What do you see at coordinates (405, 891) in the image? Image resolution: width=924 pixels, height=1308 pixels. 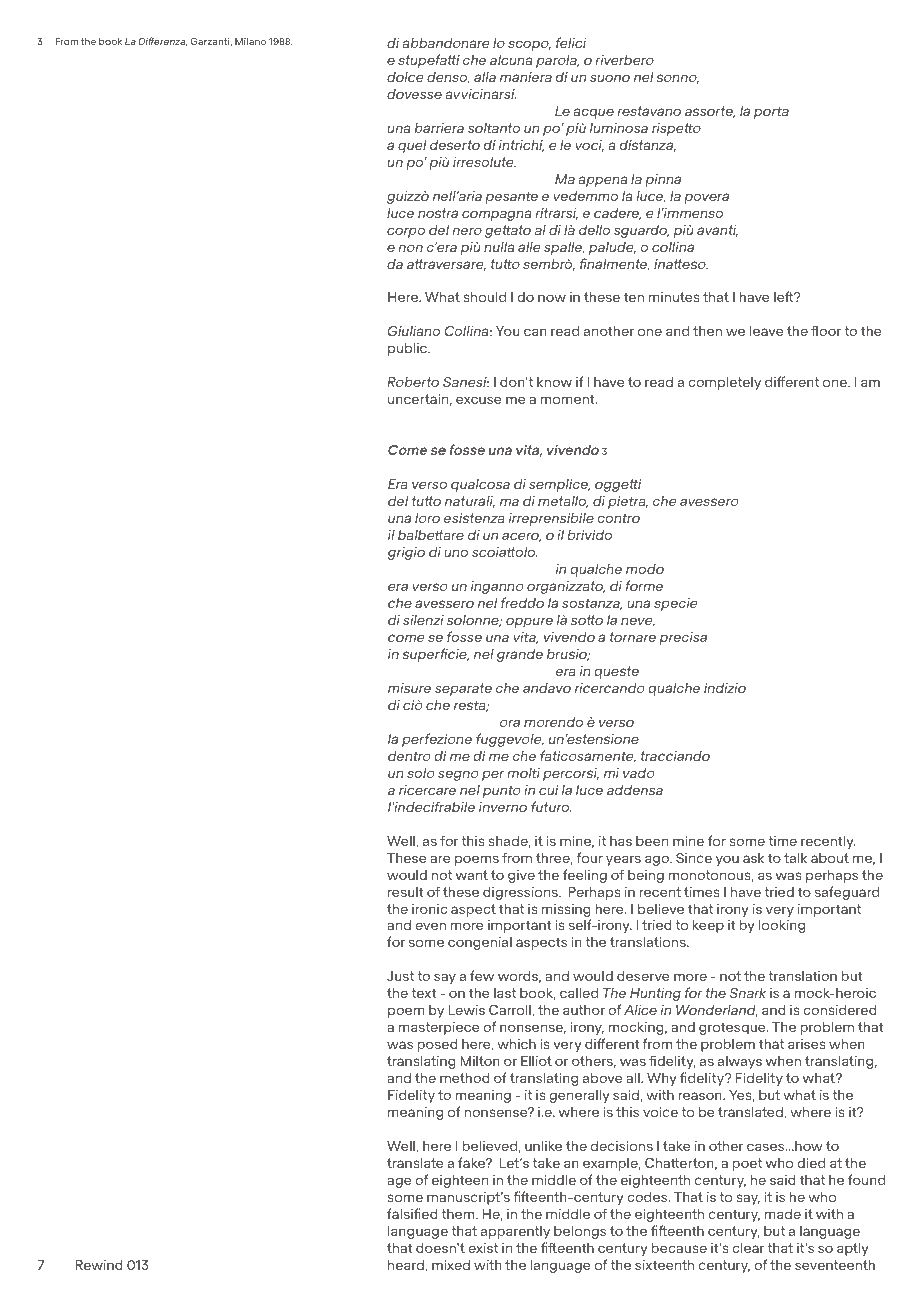 I see `result` at bounding box center [405, 891].
